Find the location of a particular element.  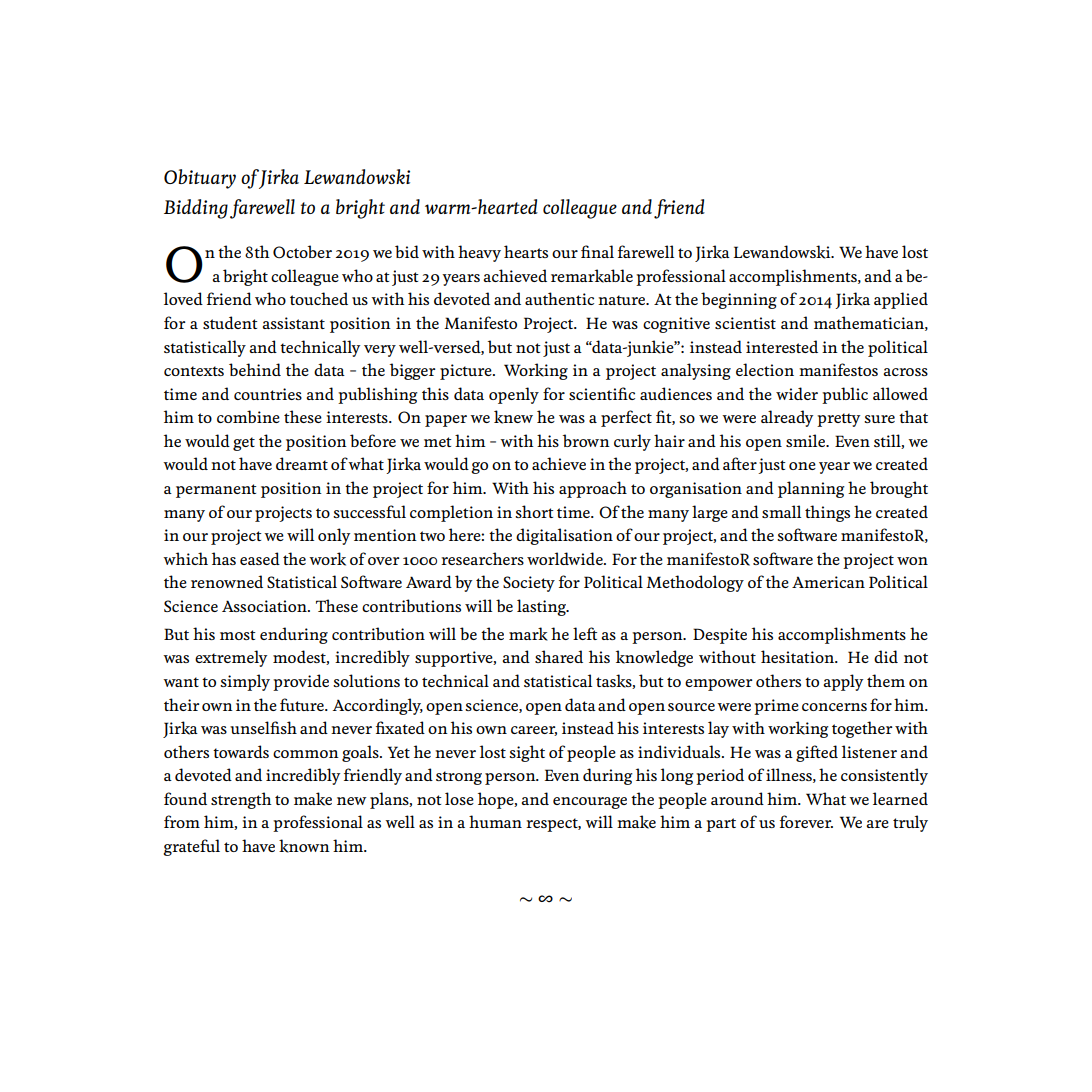

things is located at coordinates (827, 513).
